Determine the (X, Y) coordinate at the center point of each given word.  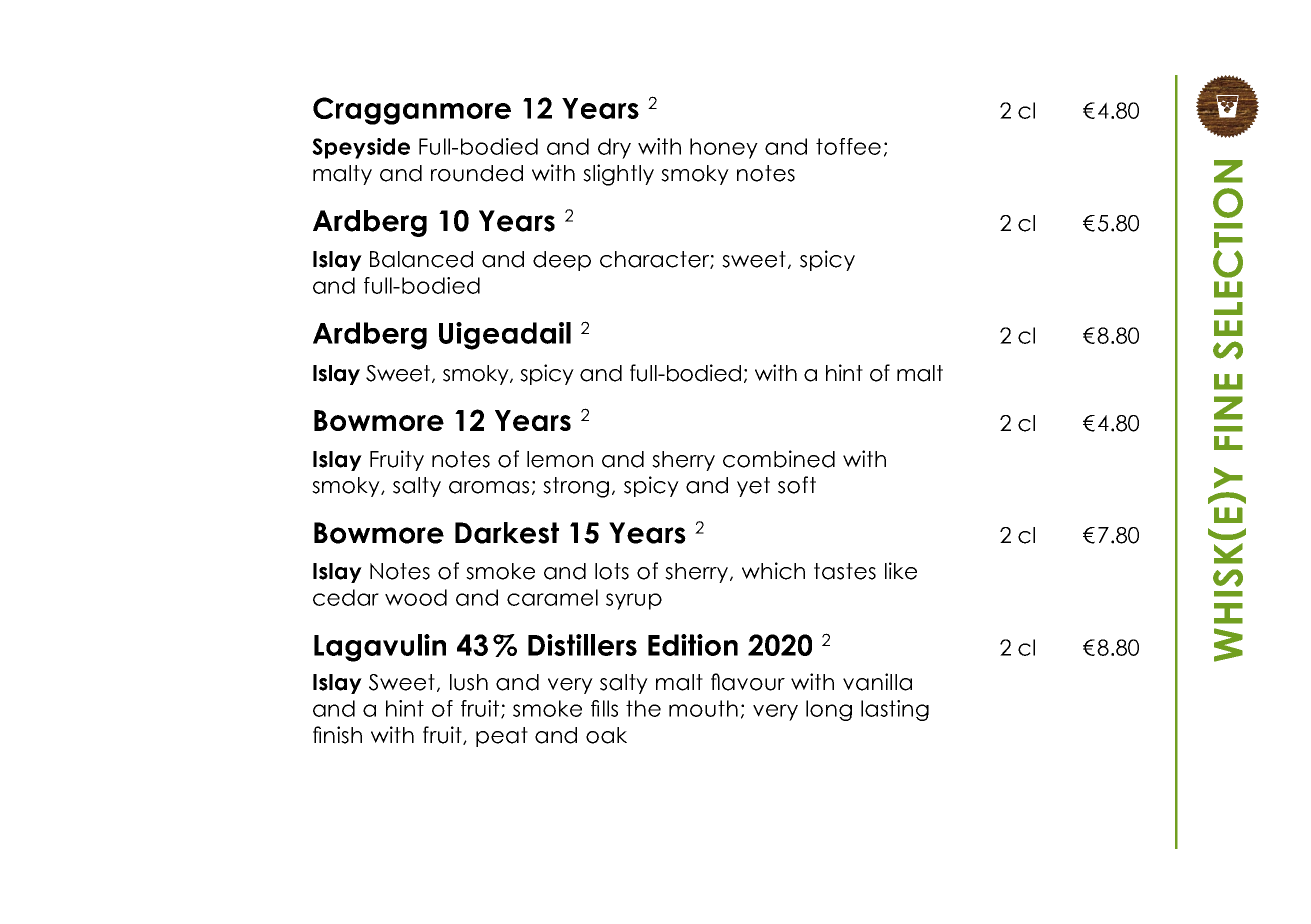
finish (337, 735)
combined (779, 459)
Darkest (507, 533)
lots (612, 571)
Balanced (421, 259)
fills (604, 708)
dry (614, 148)
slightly (618, 175)
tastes (845, 571)
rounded (477, 173)
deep (562, 261)
